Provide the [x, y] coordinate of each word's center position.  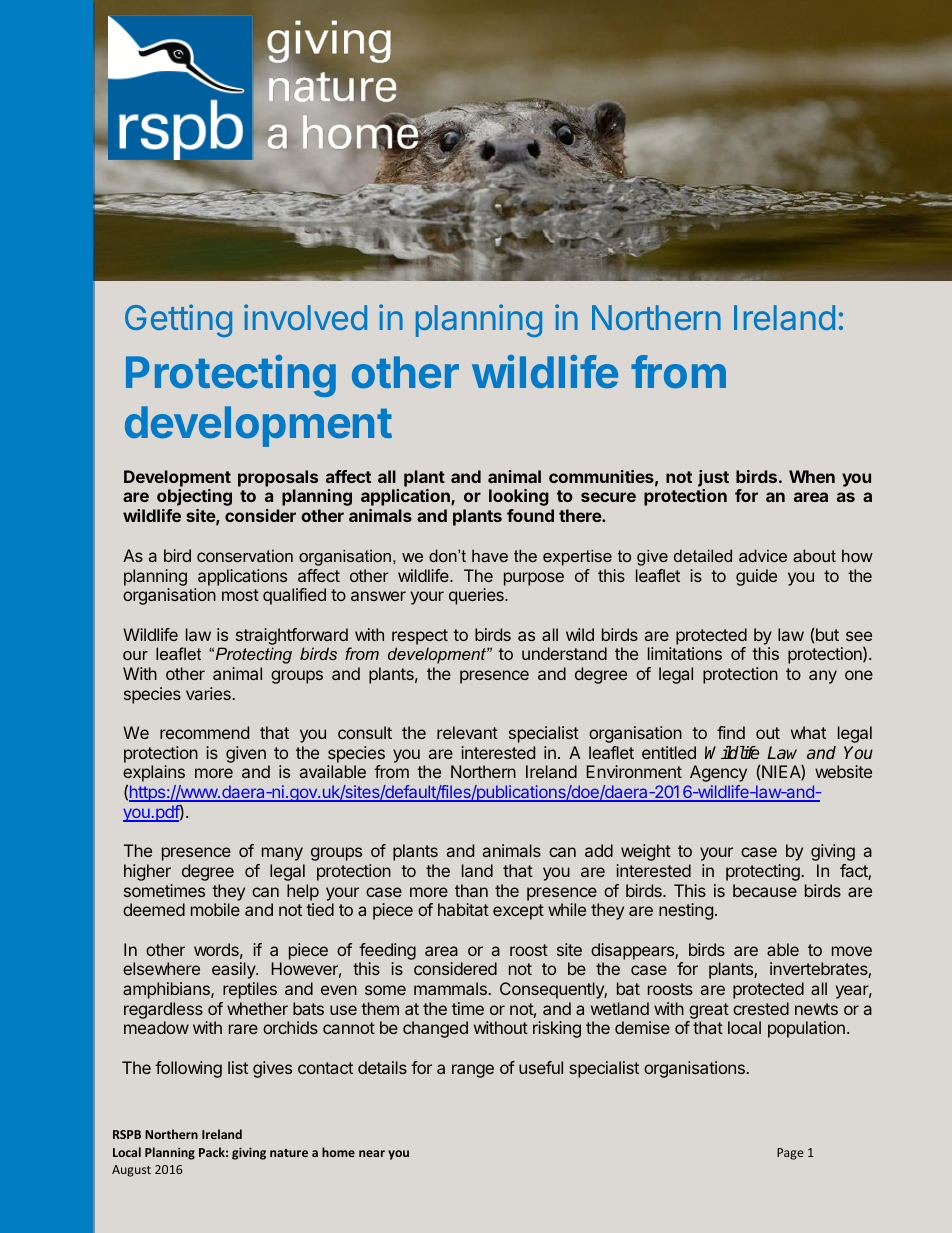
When [812, 476]
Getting [178, 320]
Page [790, 1154]
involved [305, 317]
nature [289, 1153]
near [372, 1153]
